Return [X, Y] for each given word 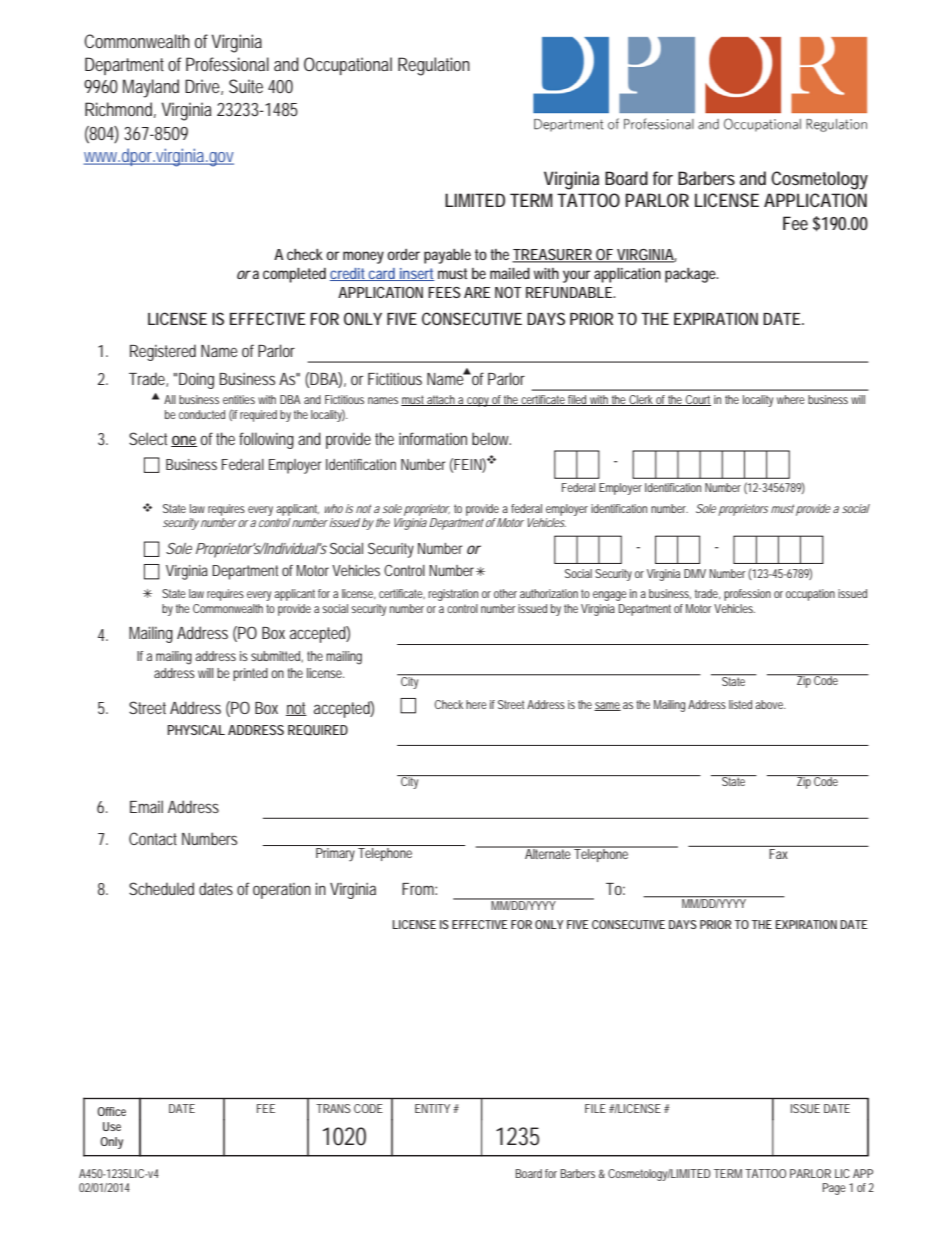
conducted [202, 414]
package [691, 275]
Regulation [434, 66]
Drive [204, 87]
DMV [695, 573]
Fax [780, 852]
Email [146, 806]
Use [112, 1126]
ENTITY [432, 1108]
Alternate [548, 853]
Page [834, 1189]
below [491, 438]
